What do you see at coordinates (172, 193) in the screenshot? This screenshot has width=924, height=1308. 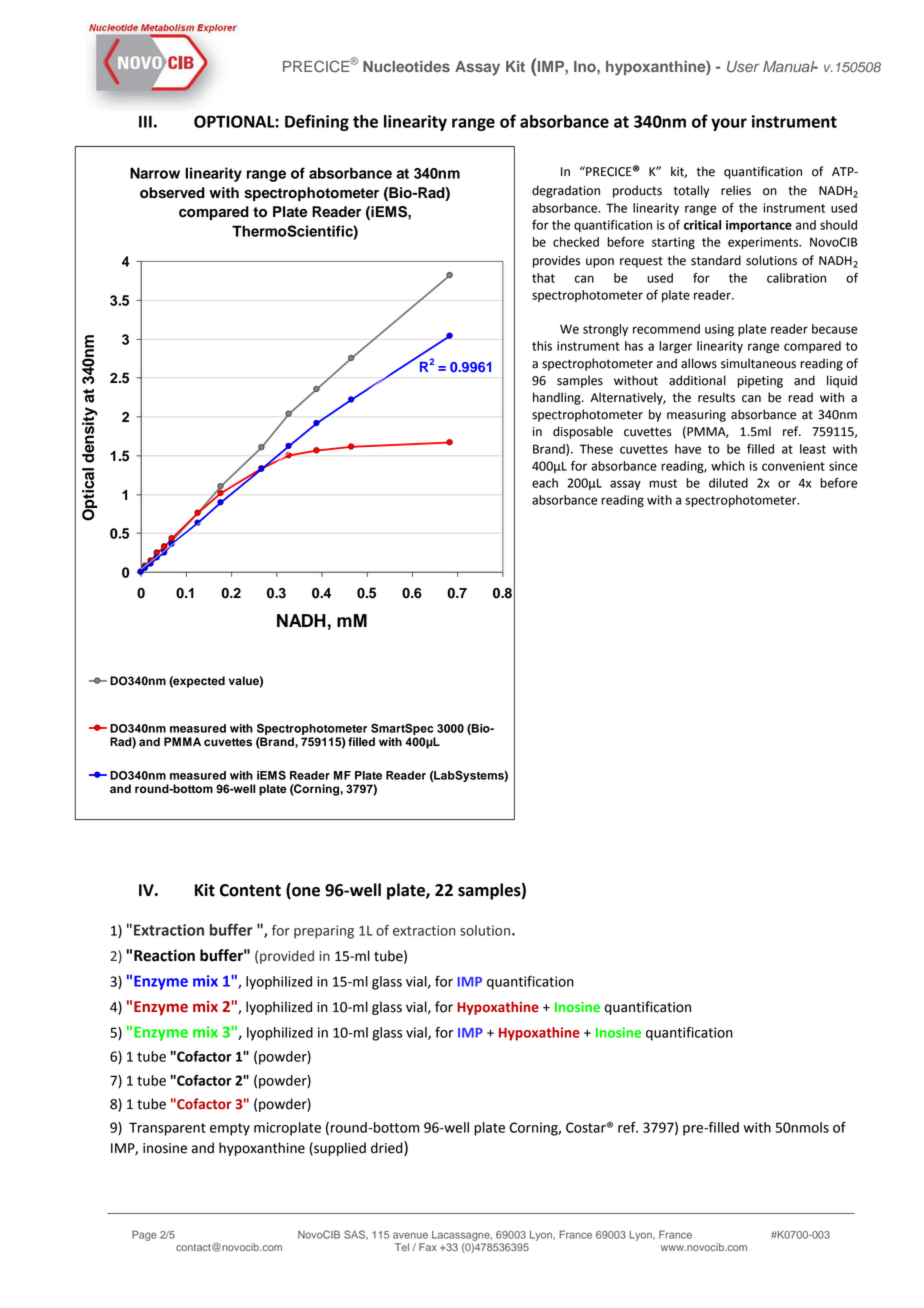 I see `observed` at bounding box center [172, 193].
